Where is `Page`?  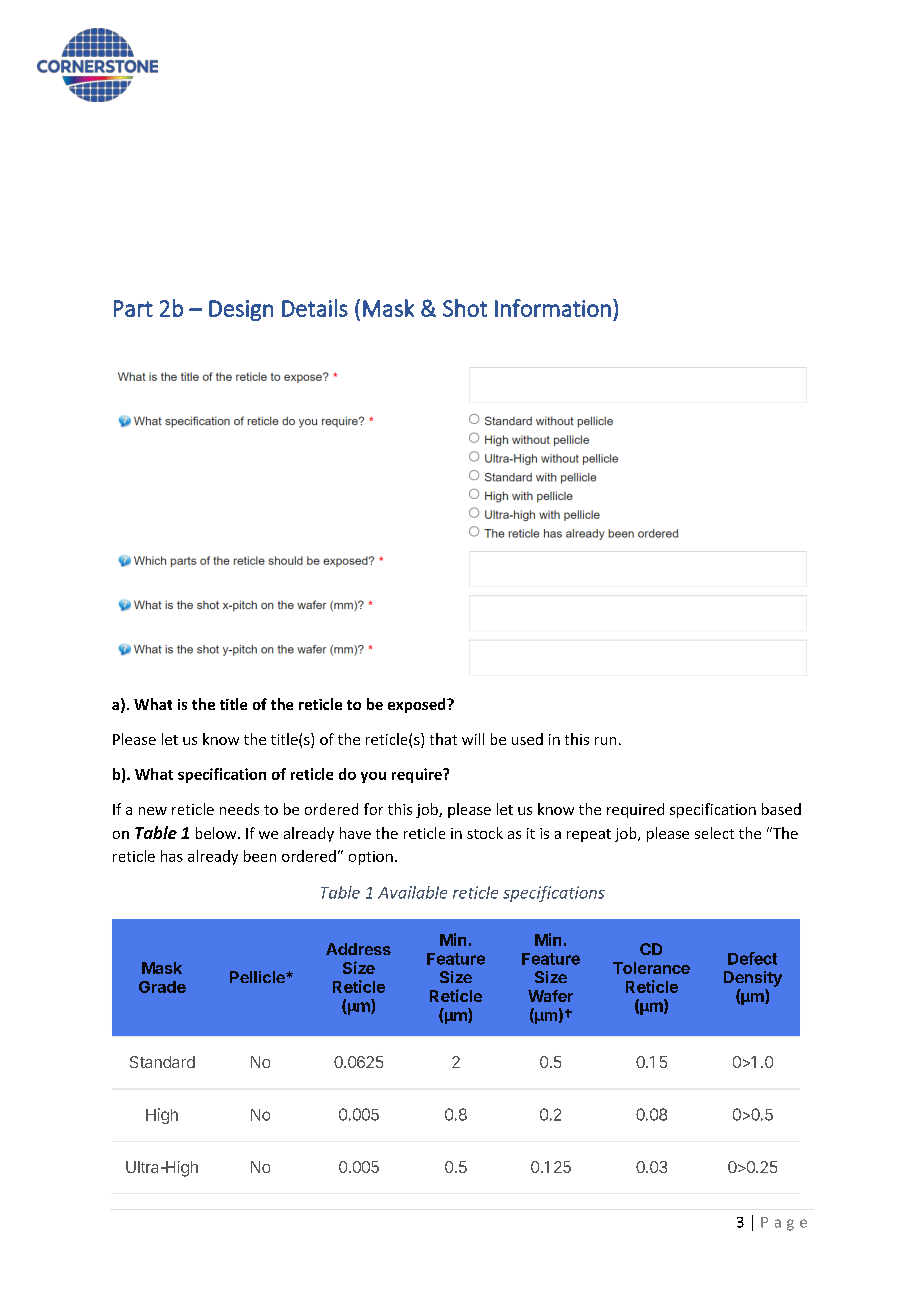 Page is located at coordinates (784, 1224).
